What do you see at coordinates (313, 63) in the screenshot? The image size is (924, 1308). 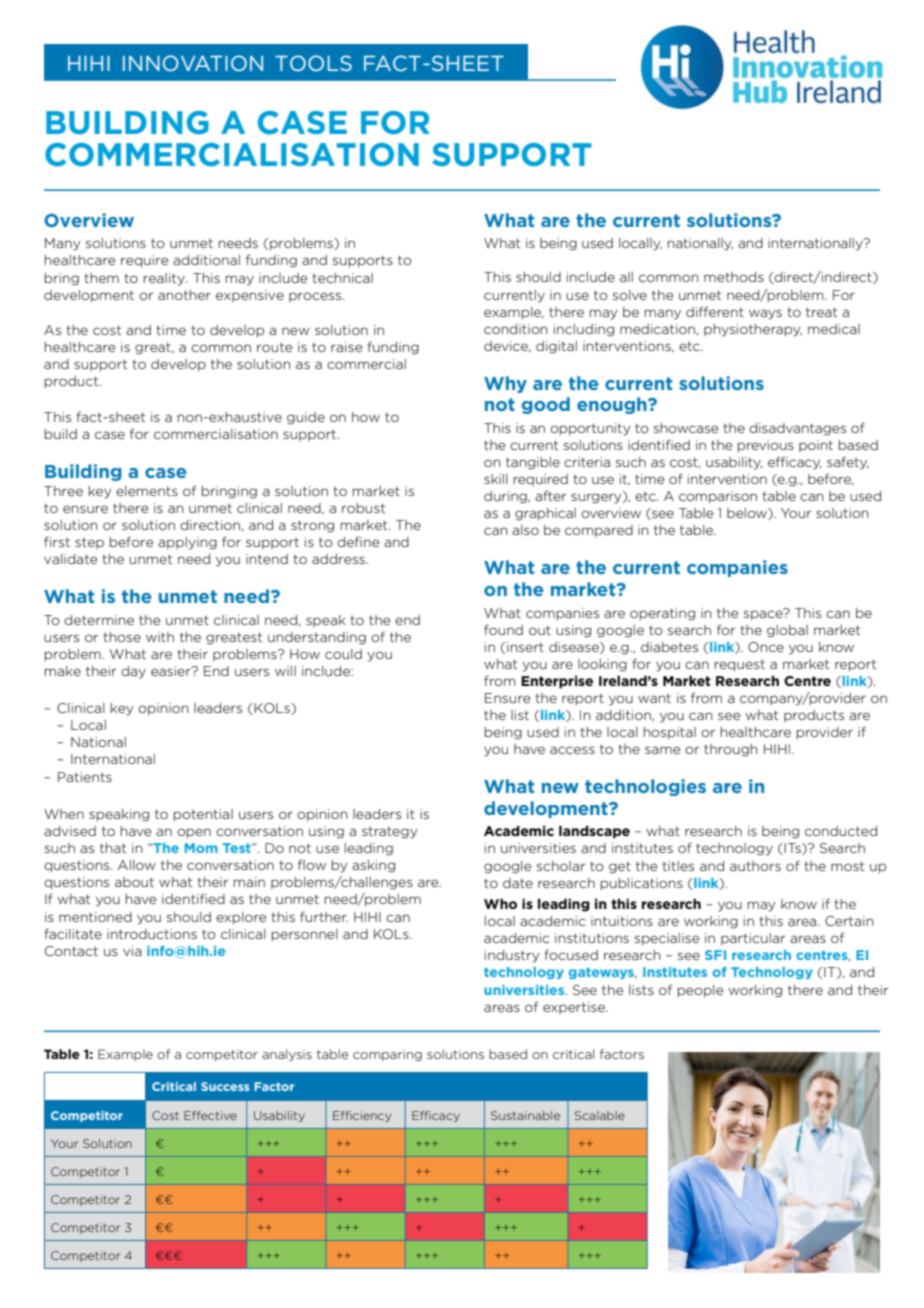 I see `TOOLS` at bounding box center [313, 63].
